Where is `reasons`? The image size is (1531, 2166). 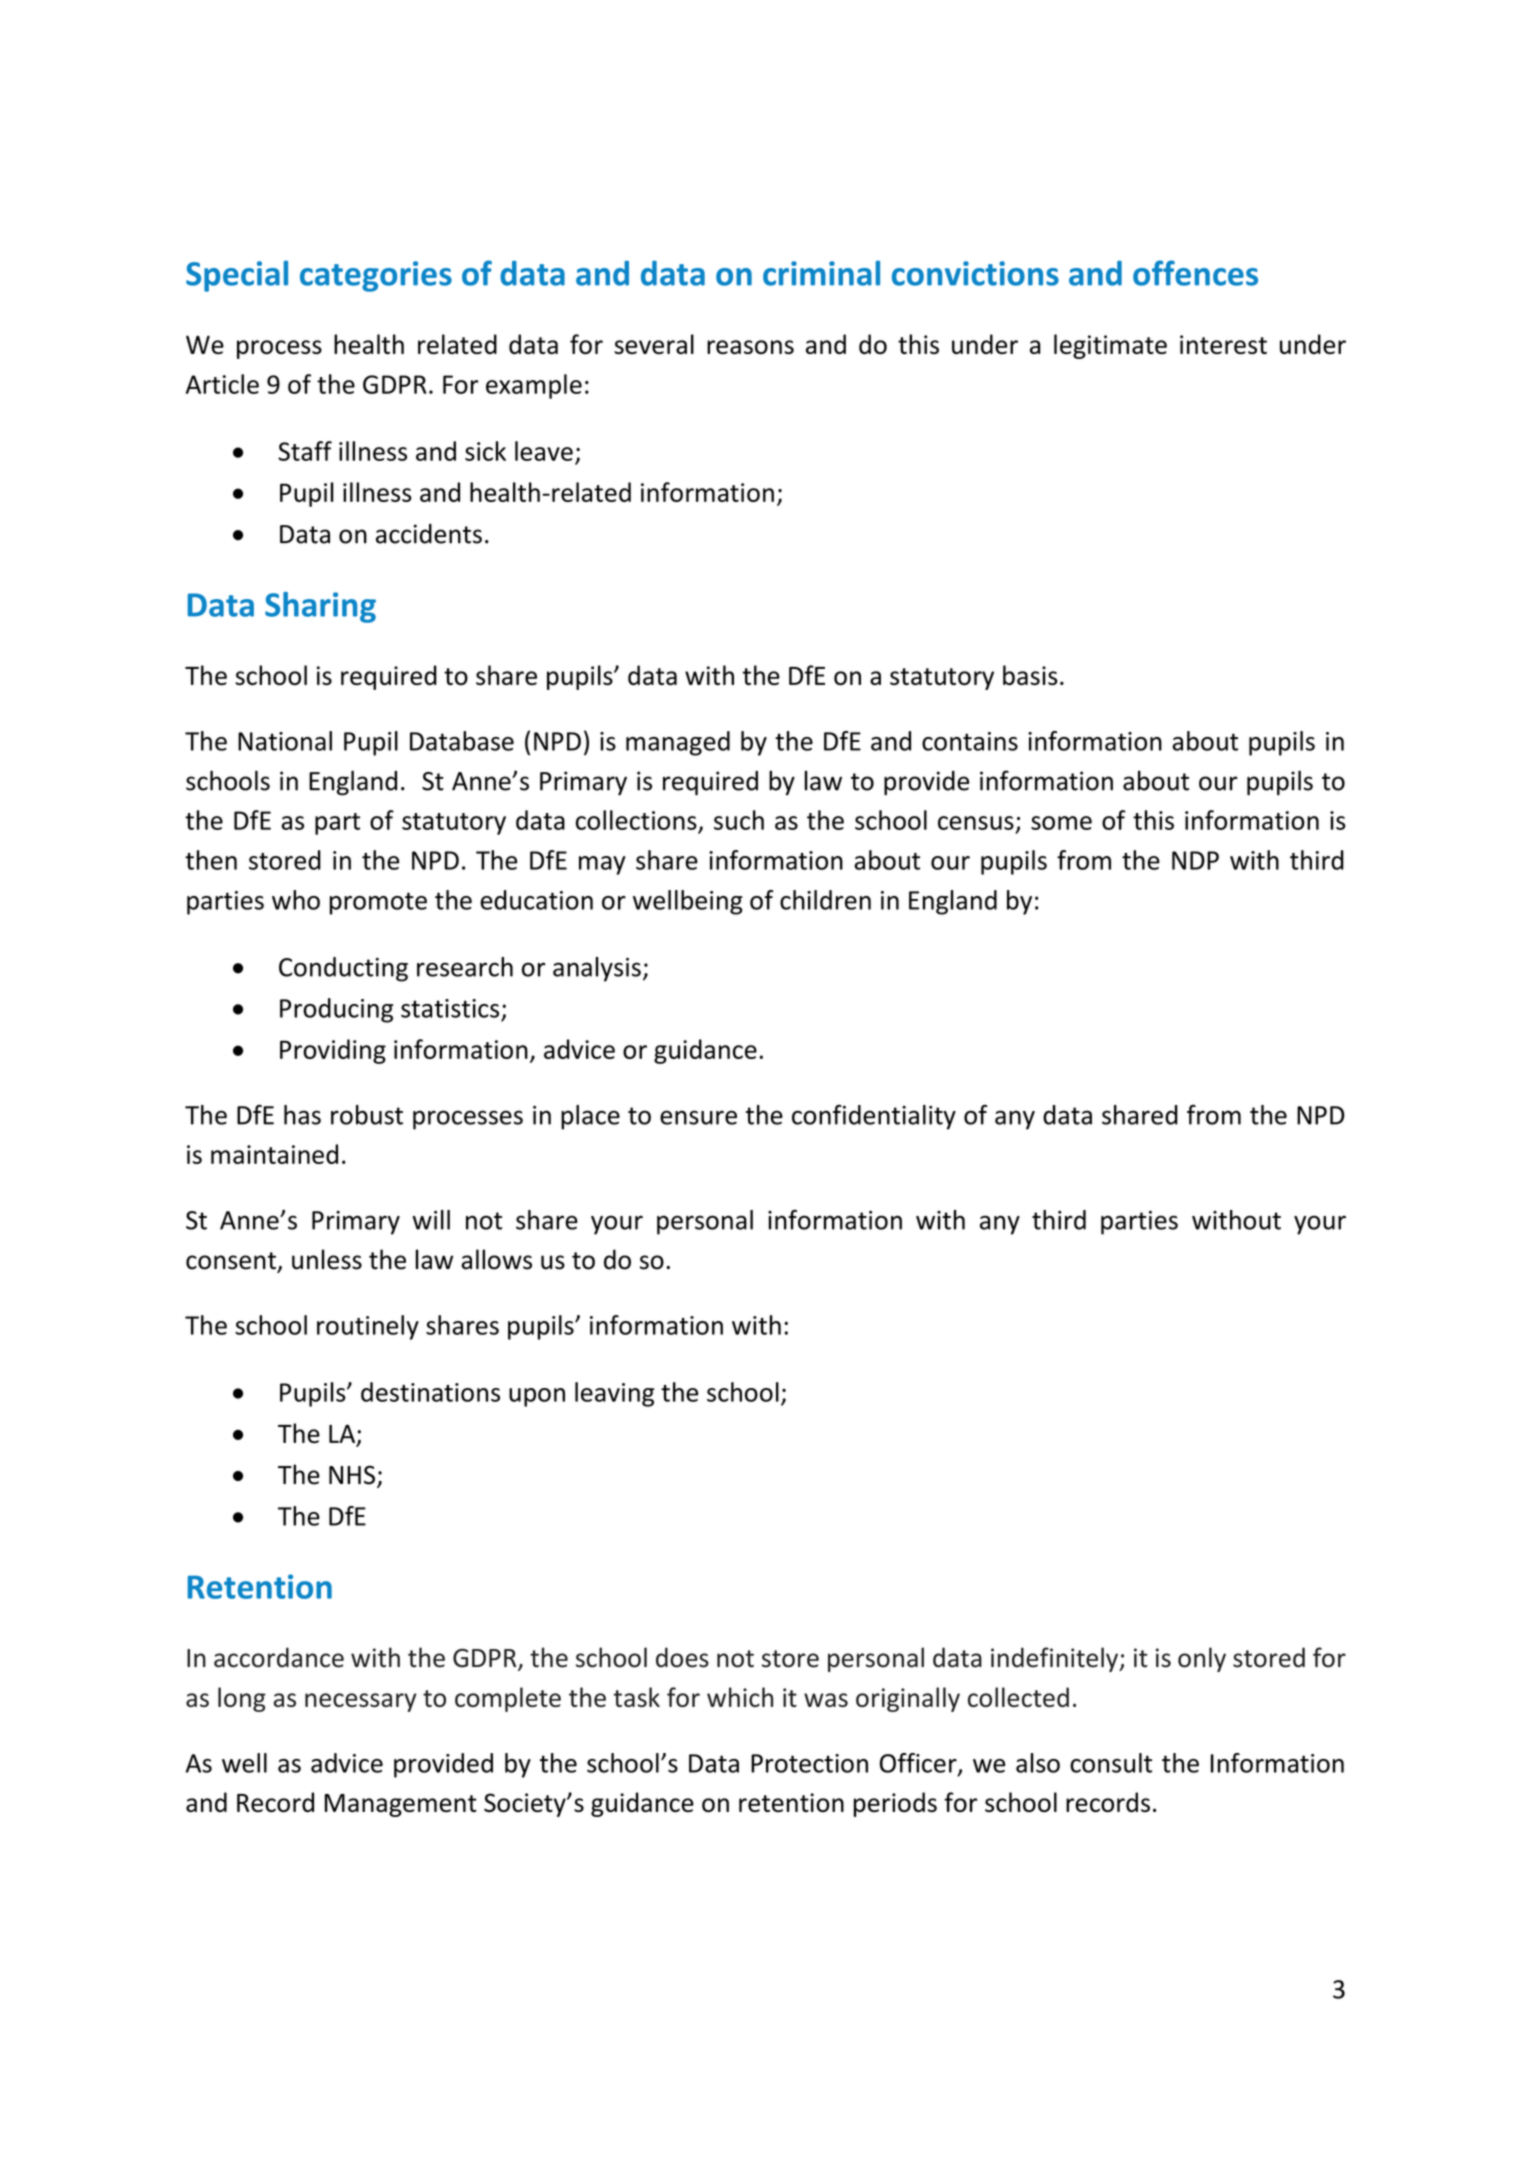 reasons is located at coordinates (750, 347).
